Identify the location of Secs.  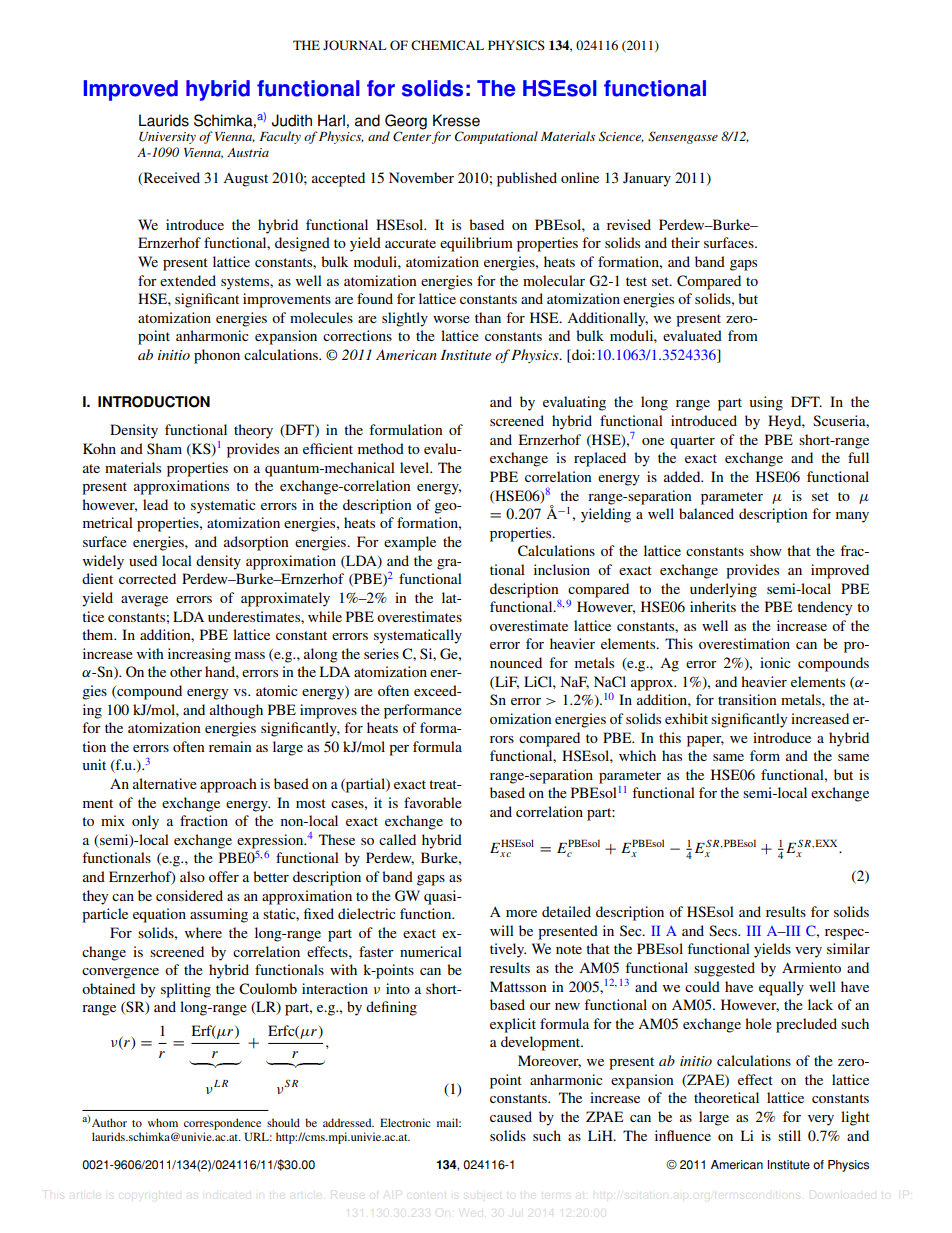
(724, 931).
